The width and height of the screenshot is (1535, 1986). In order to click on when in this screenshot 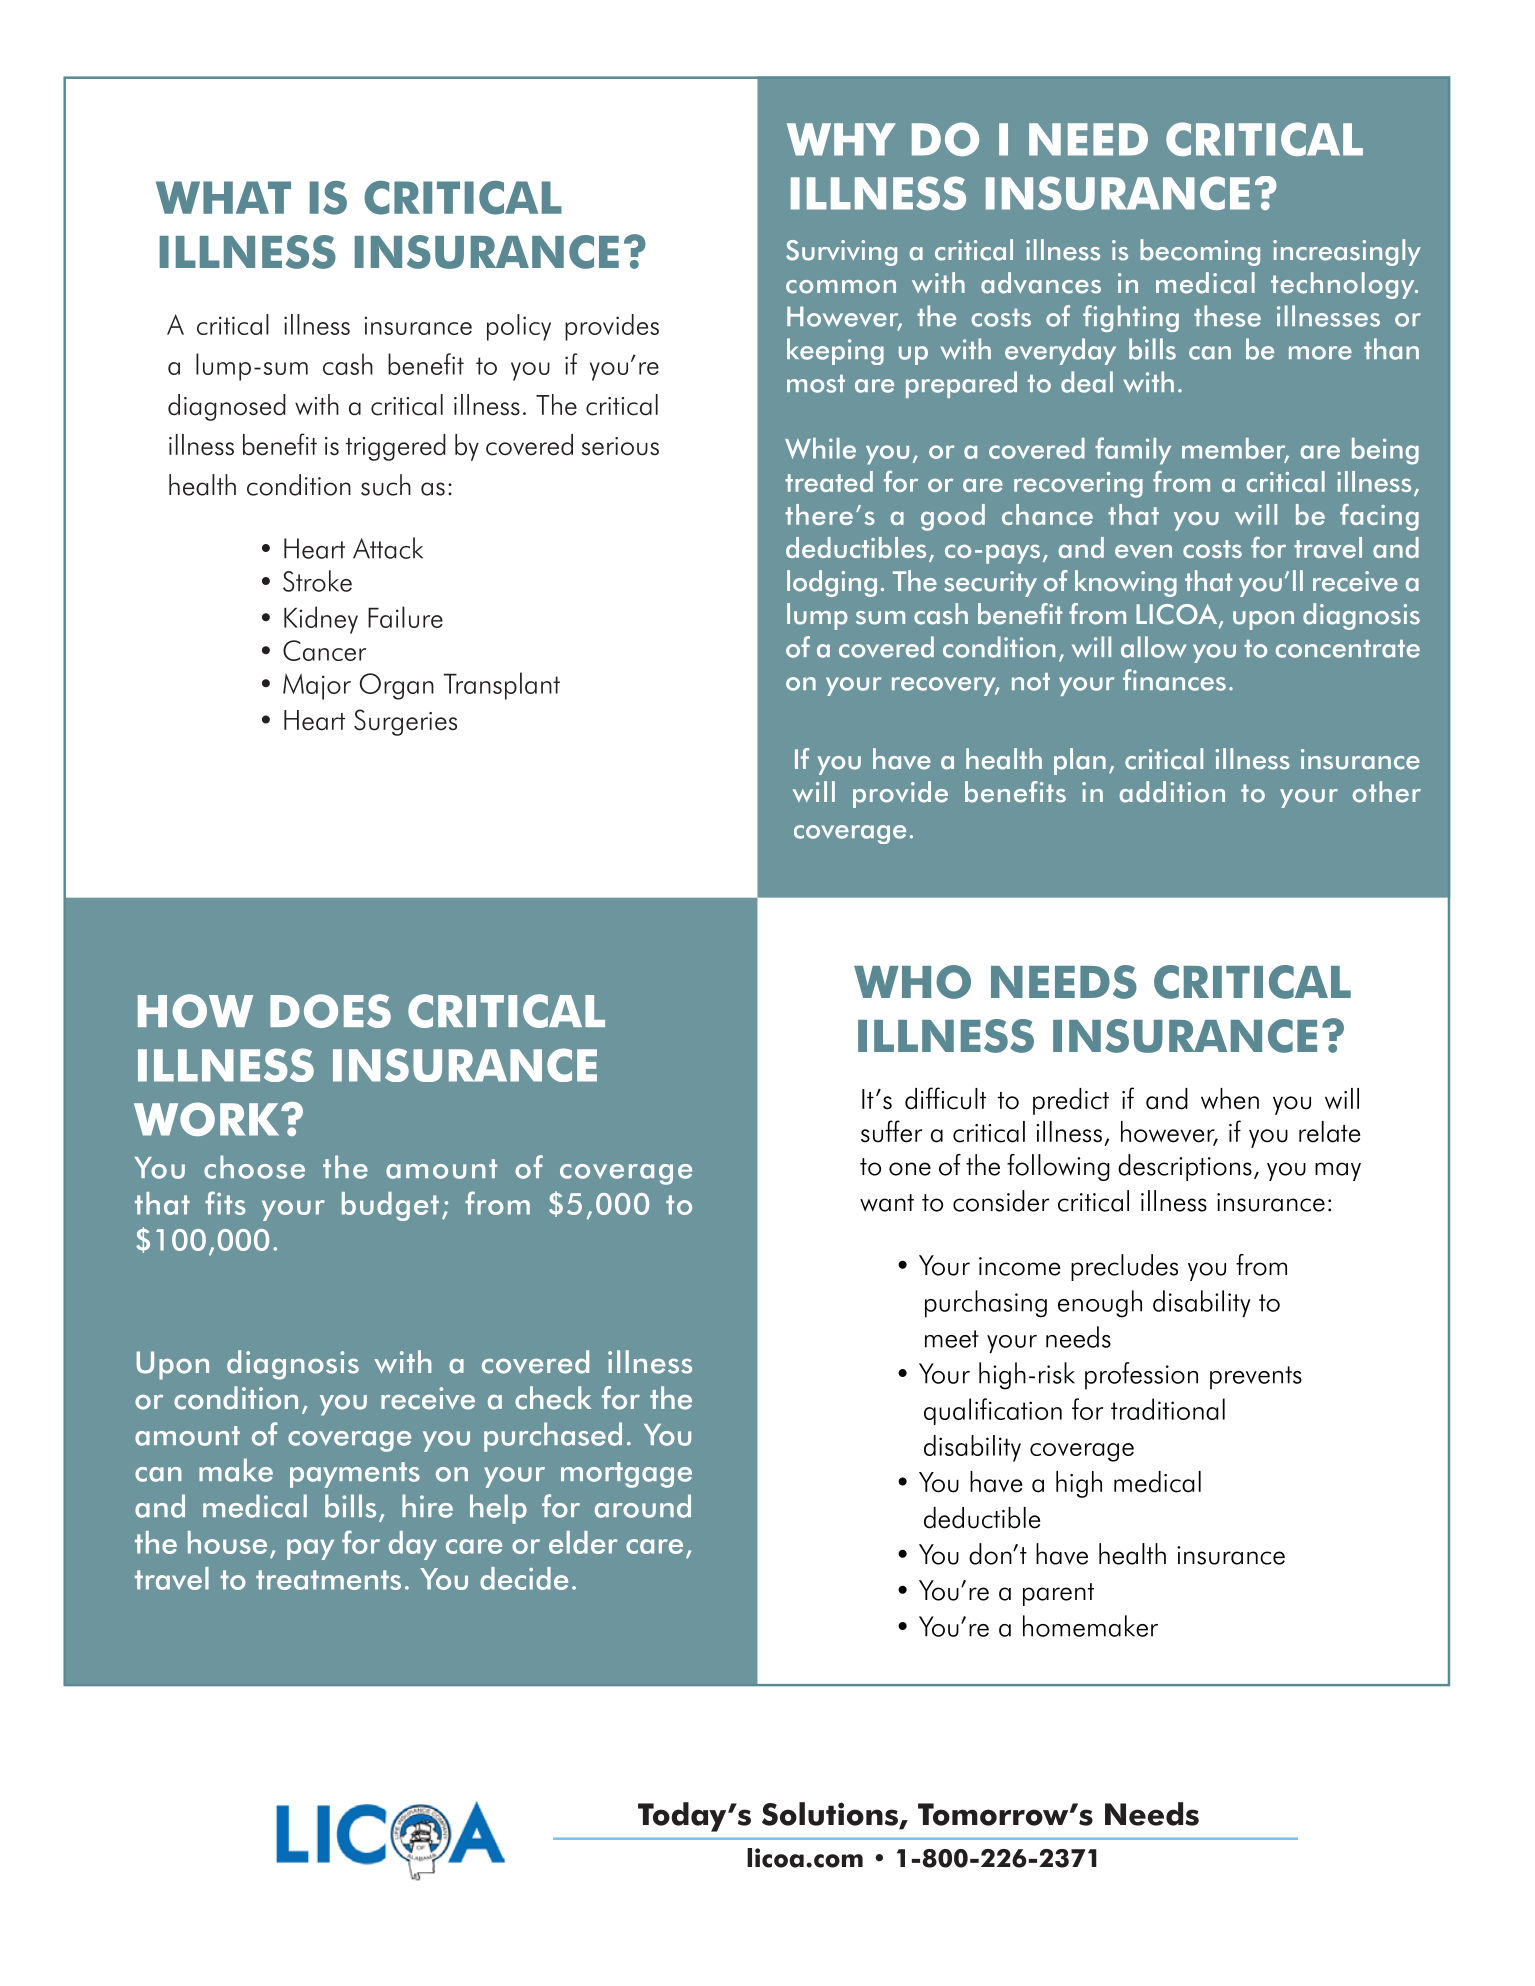, I will do `click(1230, 1099)`.
